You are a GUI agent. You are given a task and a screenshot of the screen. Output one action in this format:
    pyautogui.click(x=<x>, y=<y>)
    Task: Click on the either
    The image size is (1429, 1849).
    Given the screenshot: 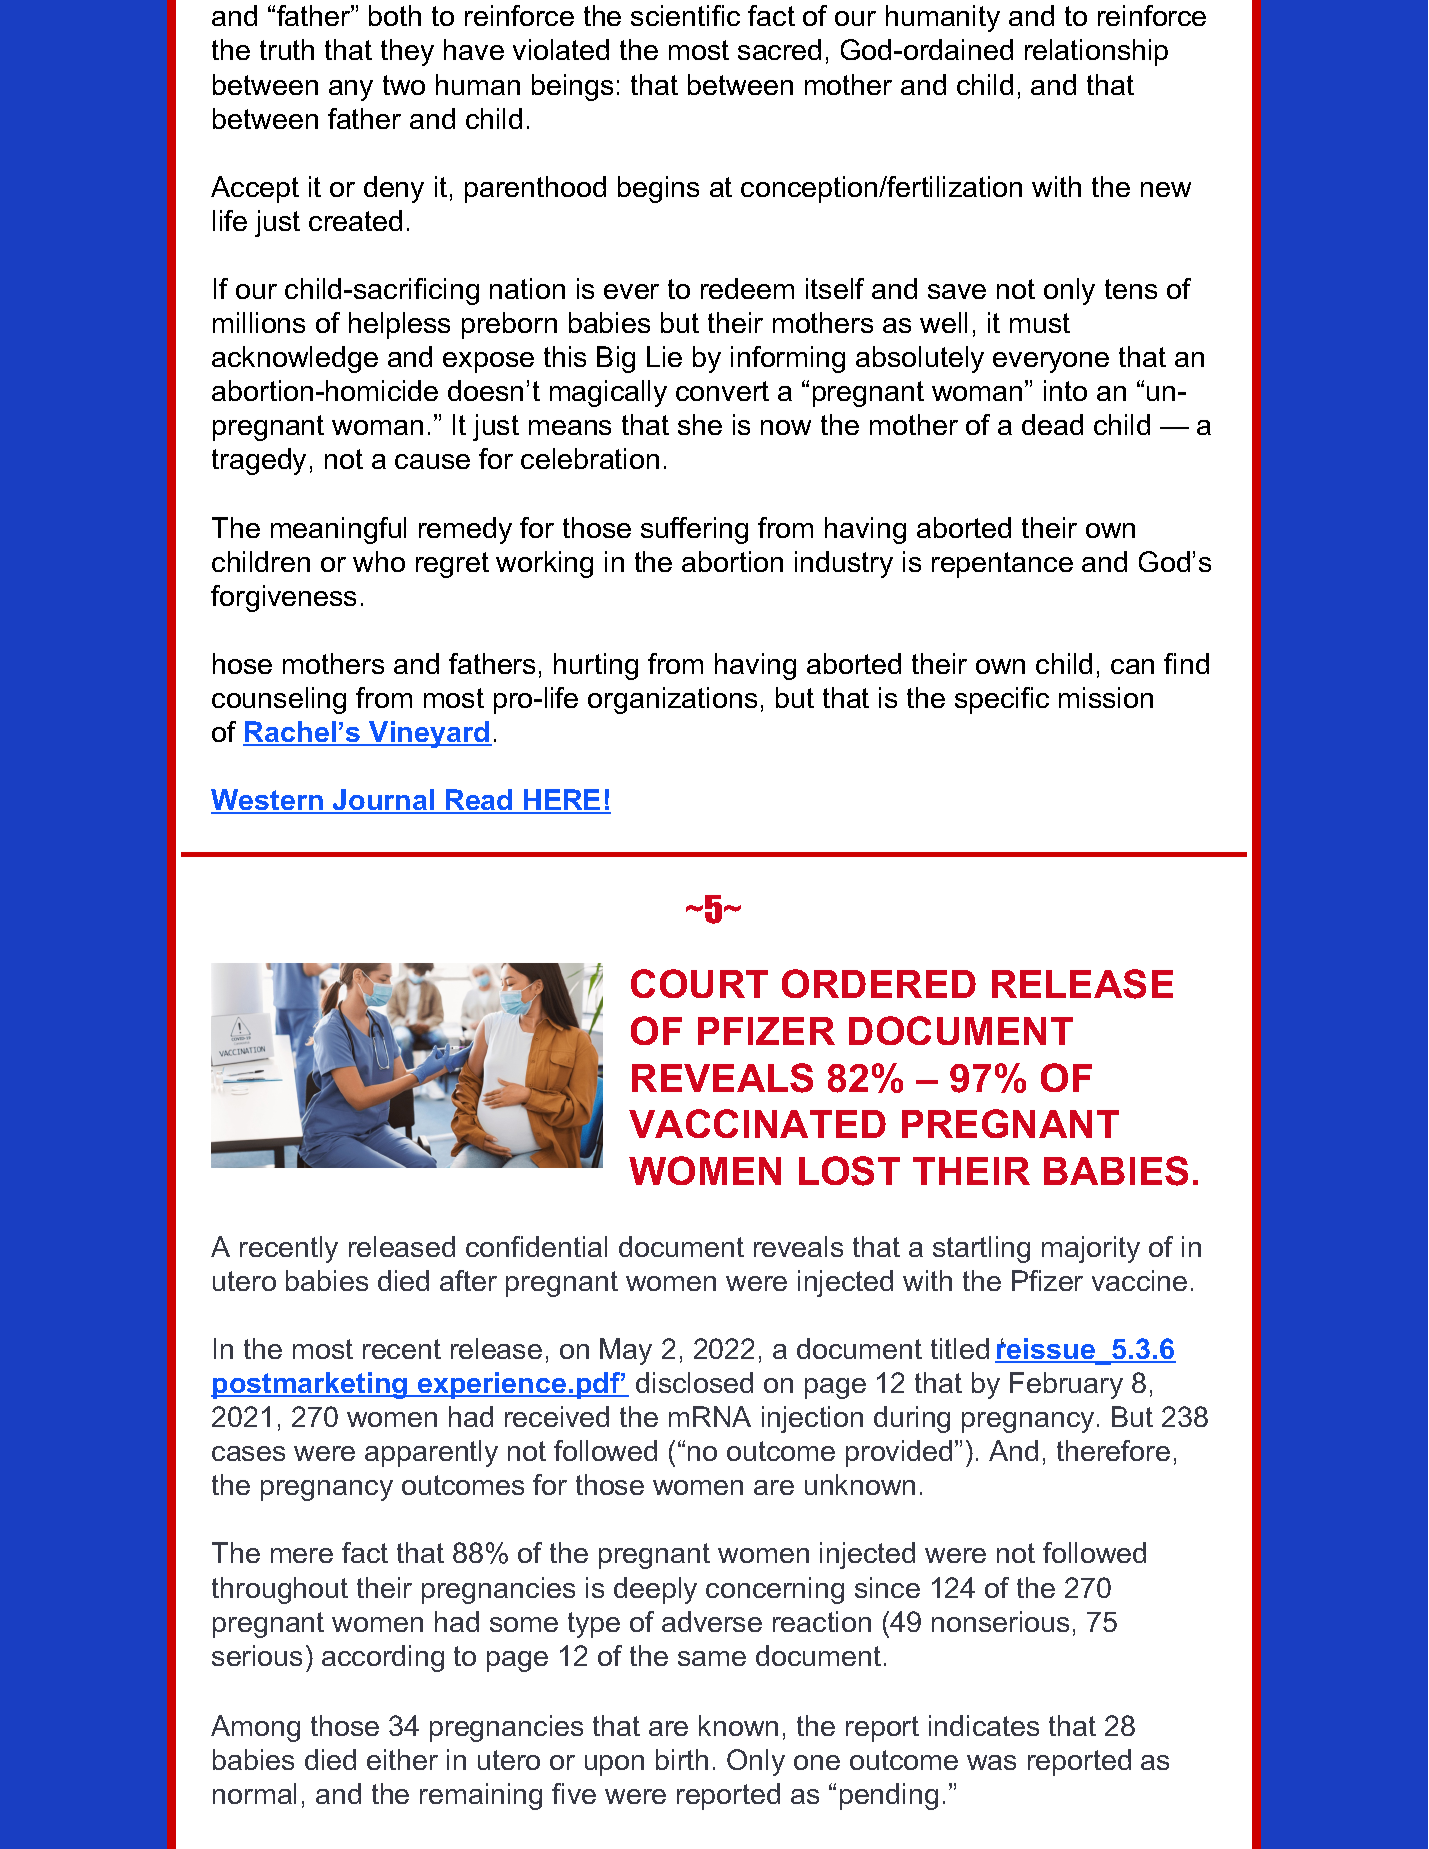 What is the action you would take?
    pyautogui.click(x=402, y=1759)
